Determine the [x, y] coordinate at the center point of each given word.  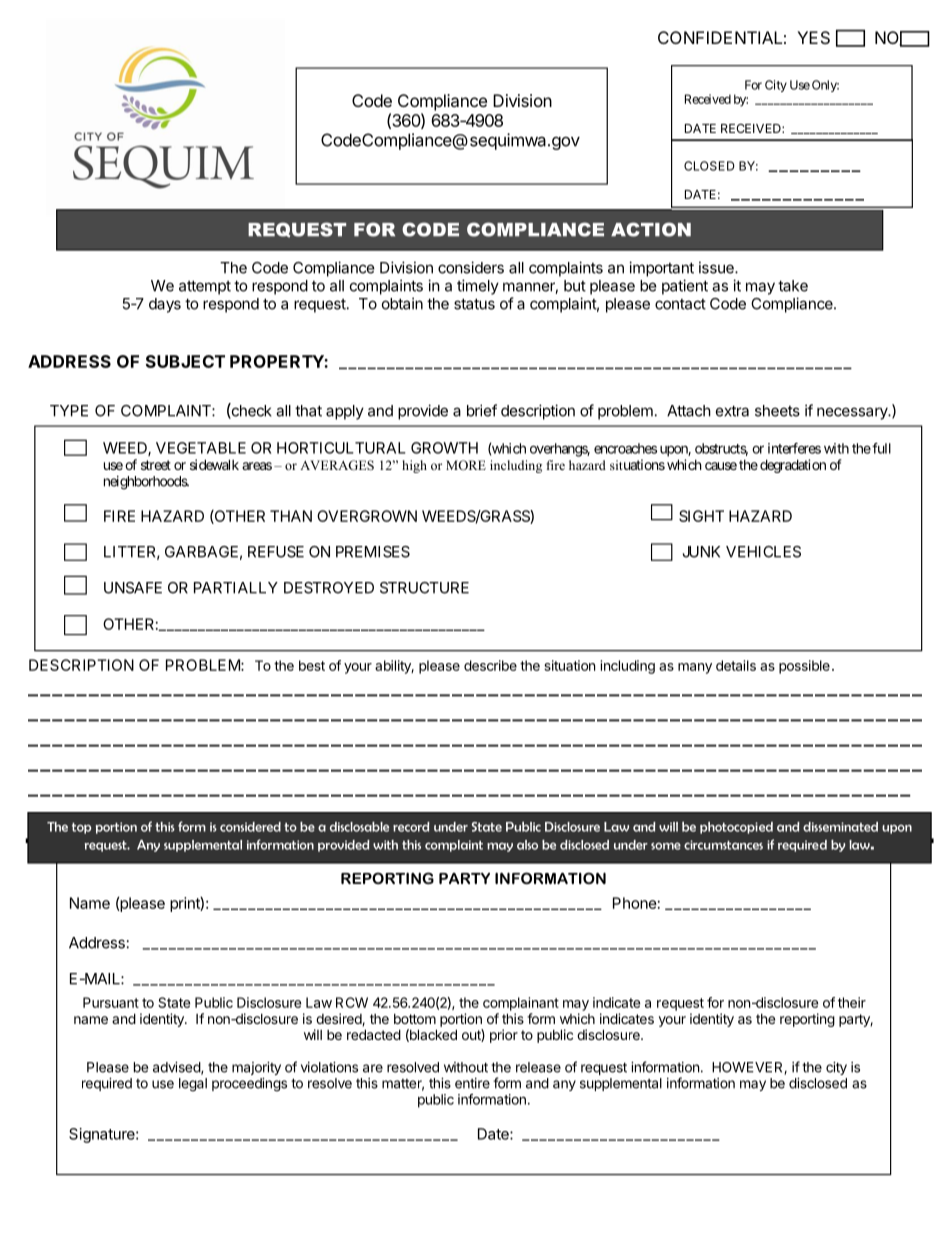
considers [471, 267]
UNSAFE [133, 588]
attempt [205, 287]
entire [472, 1083]
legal [193, 1085]
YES [813, 37]
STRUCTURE [424, 588]
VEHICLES [763, 552]
